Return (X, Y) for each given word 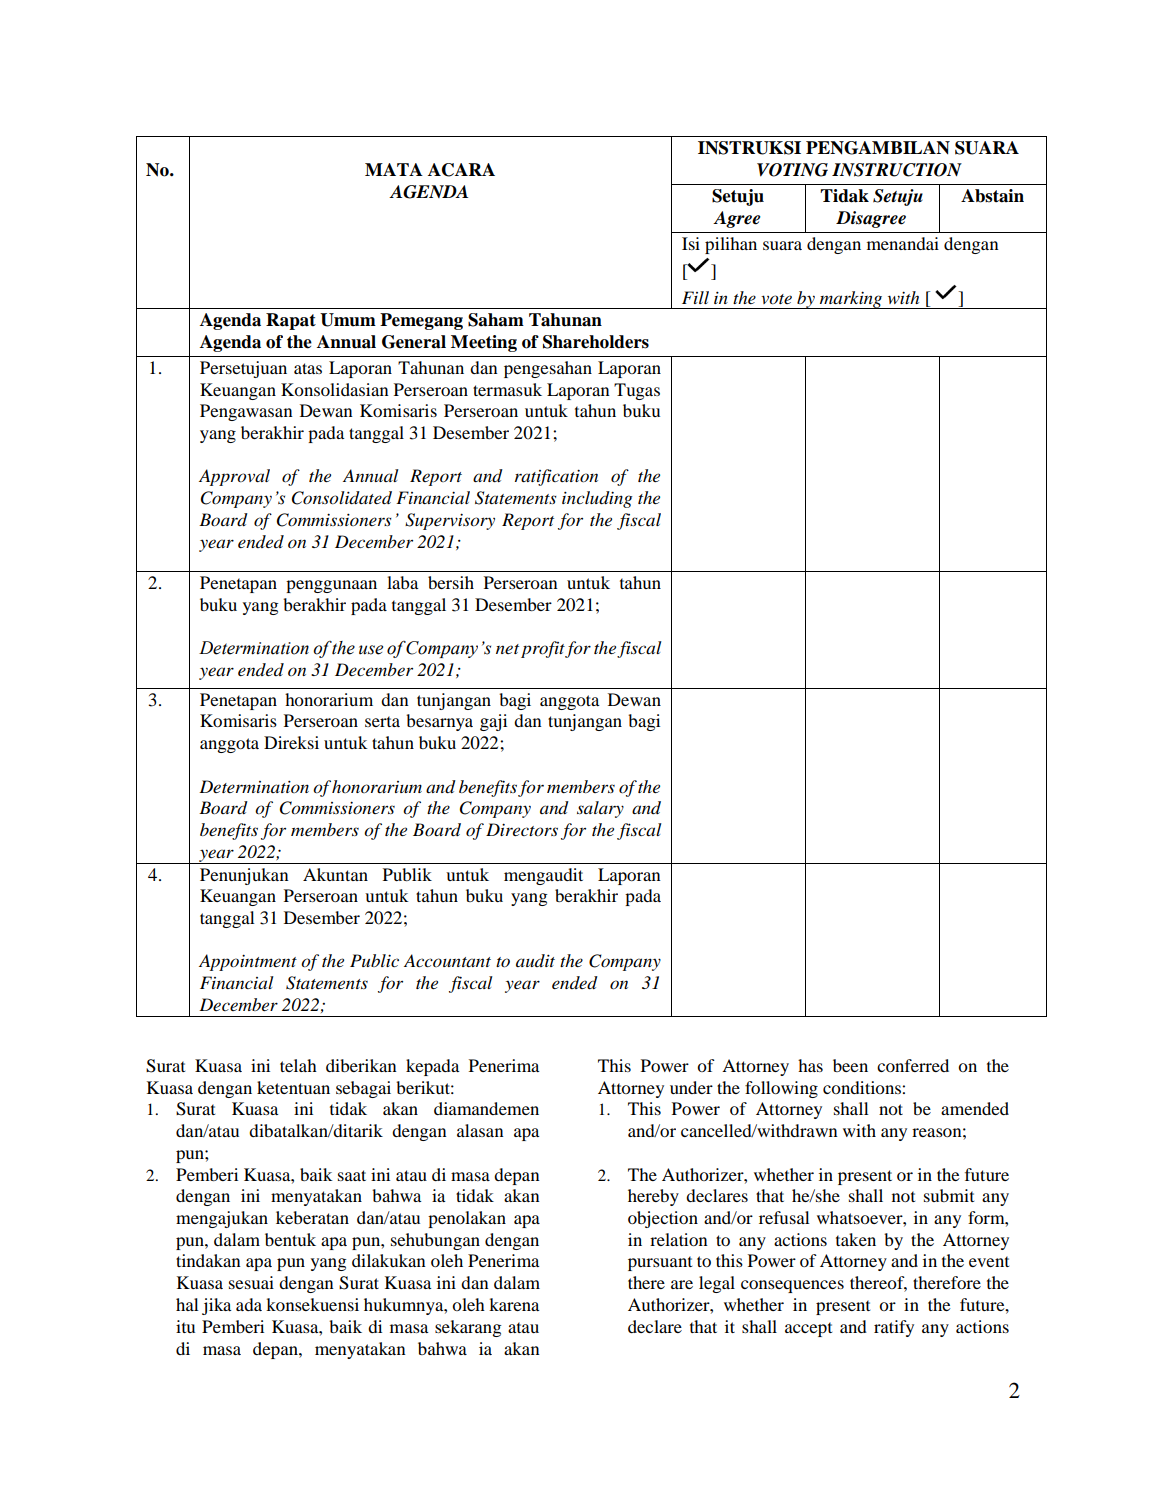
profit (543, 649)
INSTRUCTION (897, 170)
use (371, 650)
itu (185, 1326)
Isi (691, 243)
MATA (394, 169)
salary (600, 809)
